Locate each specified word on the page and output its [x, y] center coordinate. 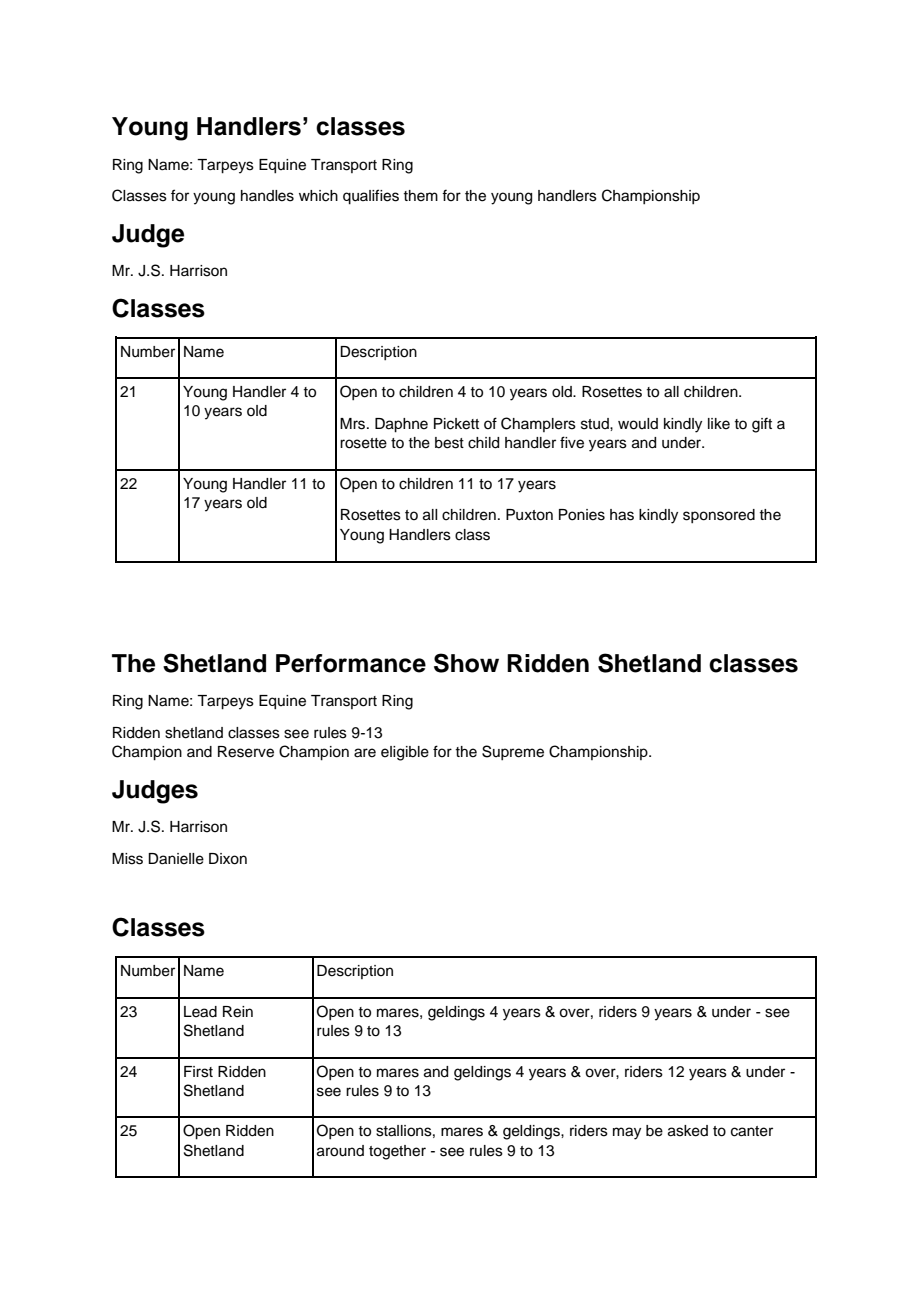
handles [267, 196]
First [198, 1072]
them [420, 196]
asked [688, 1131]
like [719, 424]
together [397, 1152]
